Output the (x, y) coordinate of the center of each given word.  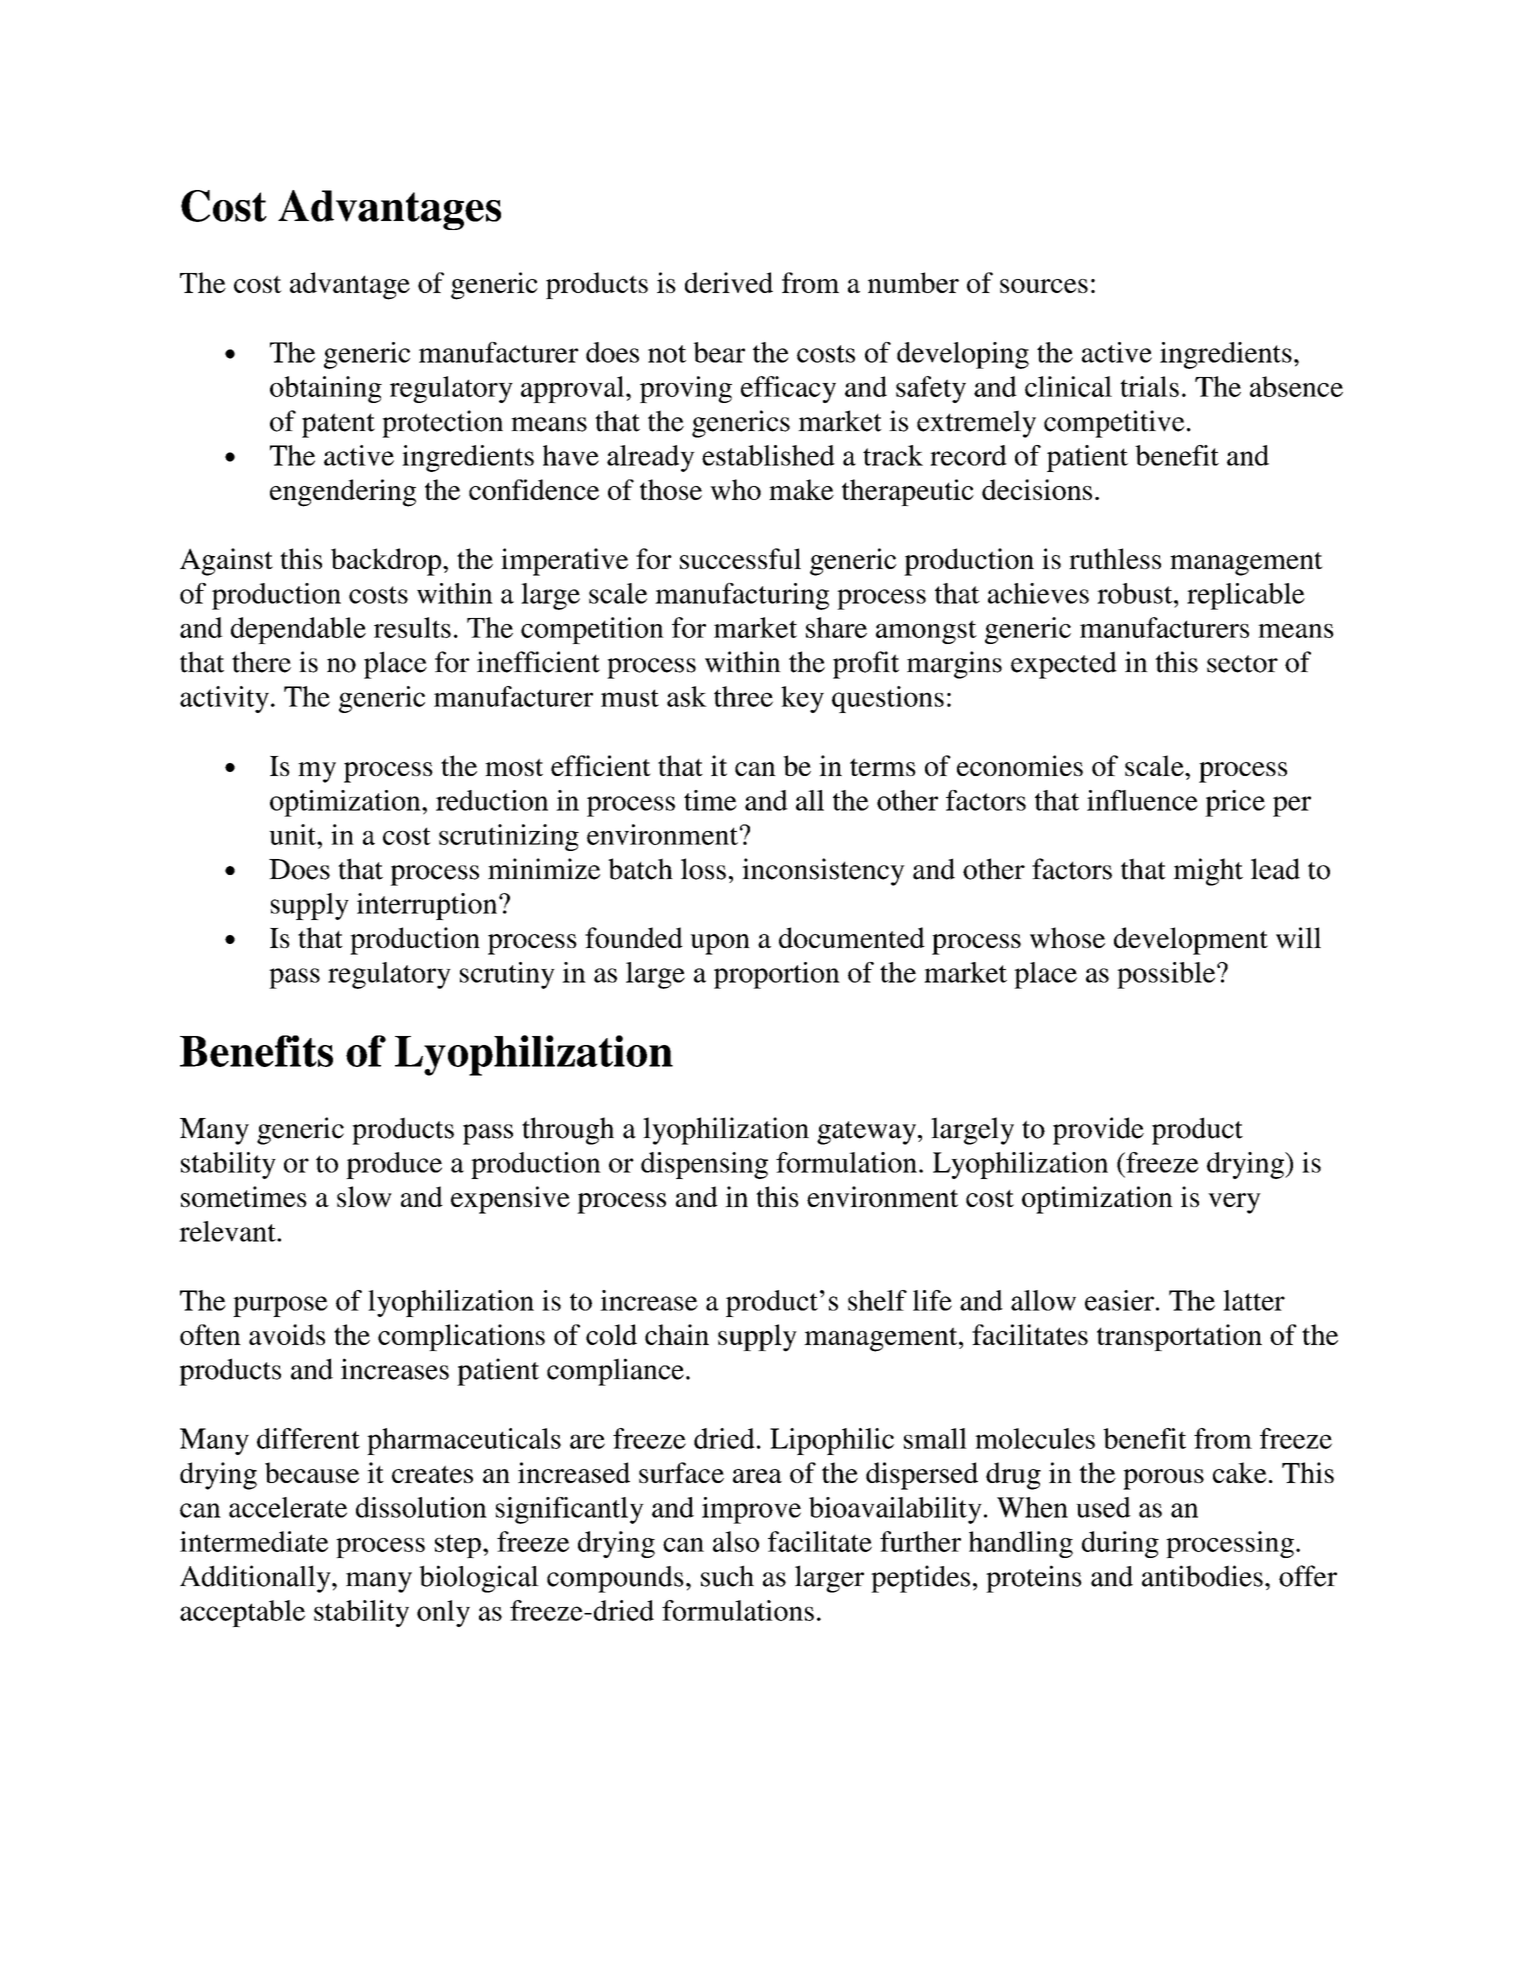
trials (1149, 386)
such (727, 1576)
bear (719, 352)
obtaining (326, 389)
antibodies (1202, 1576)
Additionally (256, 1579)
